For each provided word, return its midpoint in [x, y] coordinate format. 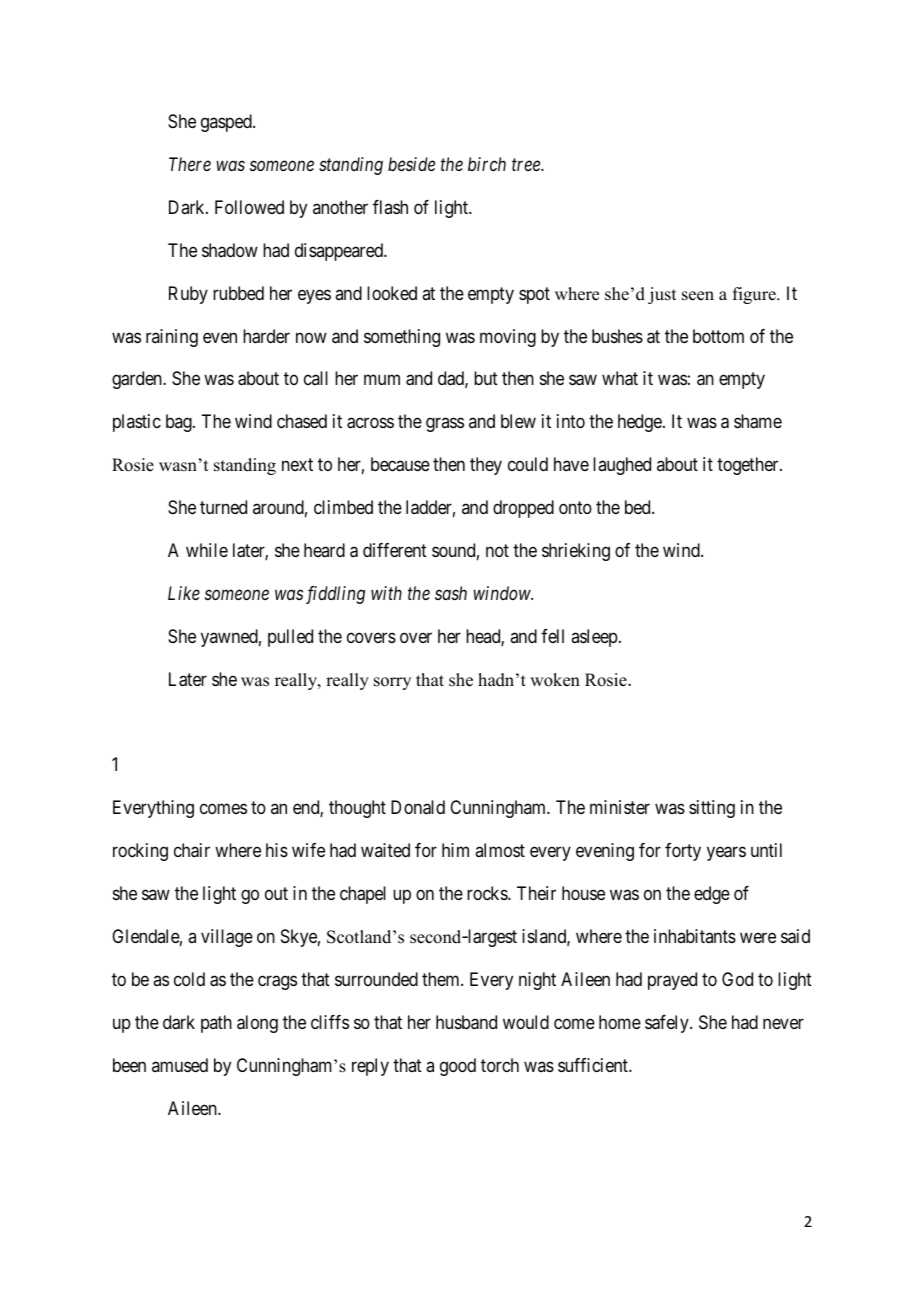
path [216, 1024]
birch [487, 164]
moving [508, 338]
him [455, 850]
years [726, 854]
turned [223, 507]
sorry [392, 683]
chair [192, 850]
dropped [523, 509]
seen [698, 296]
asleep [594, 638]
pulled [290, 638]
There [190, 164]
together [749, 466]
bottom [718, 336]
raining [172, 338]
